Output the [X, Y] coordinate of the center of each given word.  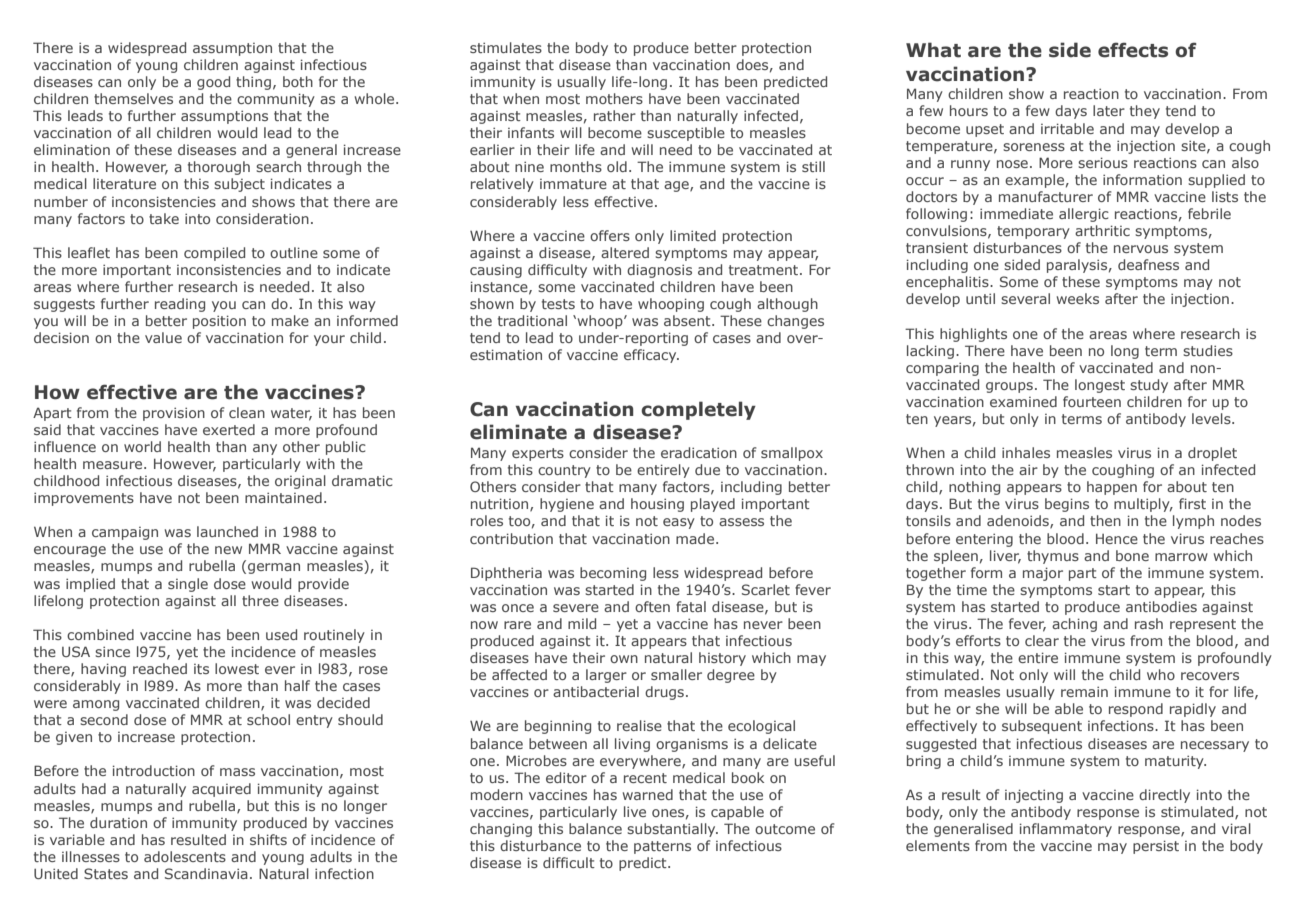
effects [1133, 50]
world [142, 446]
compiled [214, 254]
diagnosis [659, 271]
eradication [699, 452]
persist [1156, 847]
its [201, 669]
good [213, 83]
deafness [1148, 264]
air [1028, 469]
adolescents [185, 856]
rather [615, 115]
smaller [676, 674]
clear [1042, 640]
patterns [662, 847]
